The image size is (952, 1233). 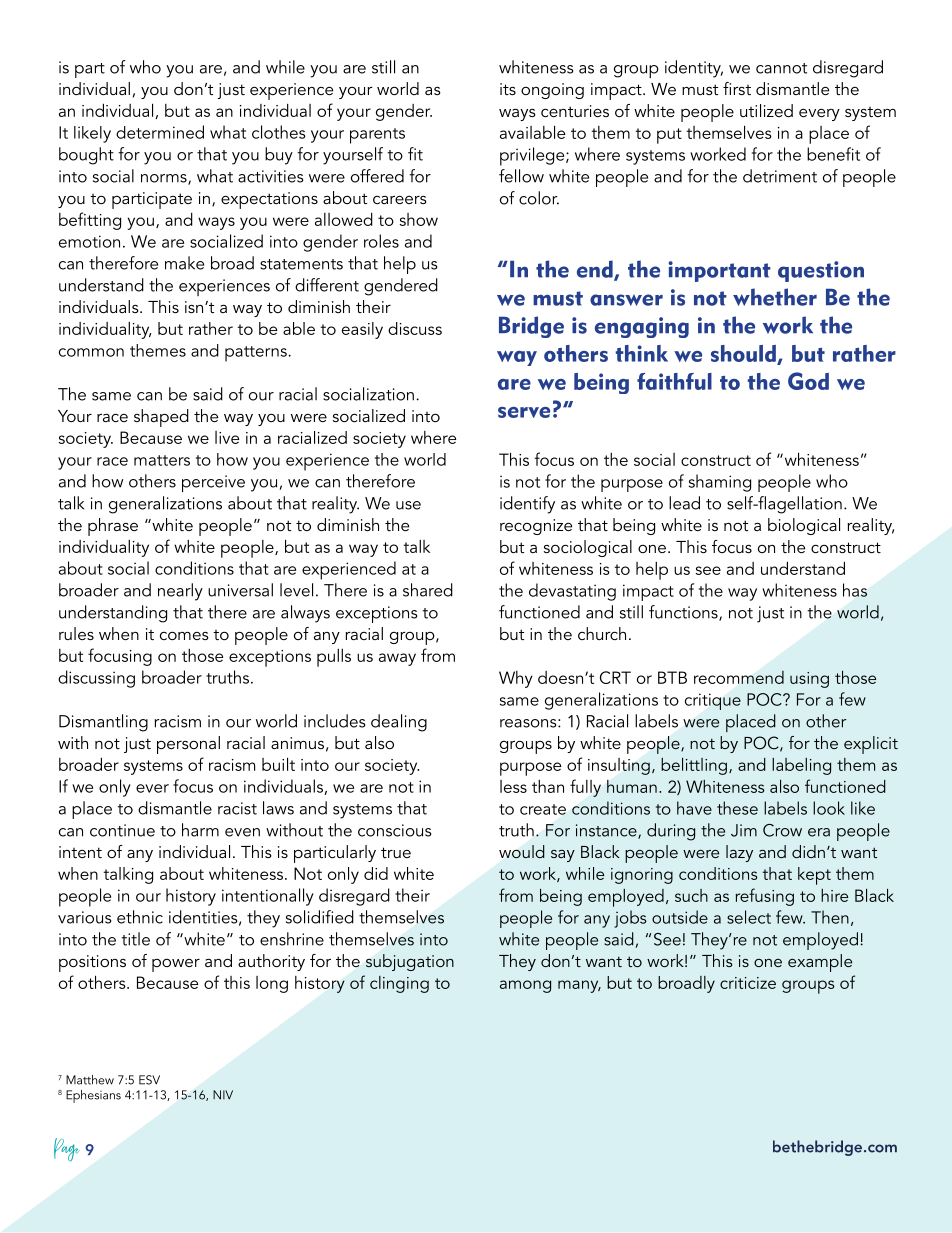 I want to click on has, so click(x=855, y=590).
